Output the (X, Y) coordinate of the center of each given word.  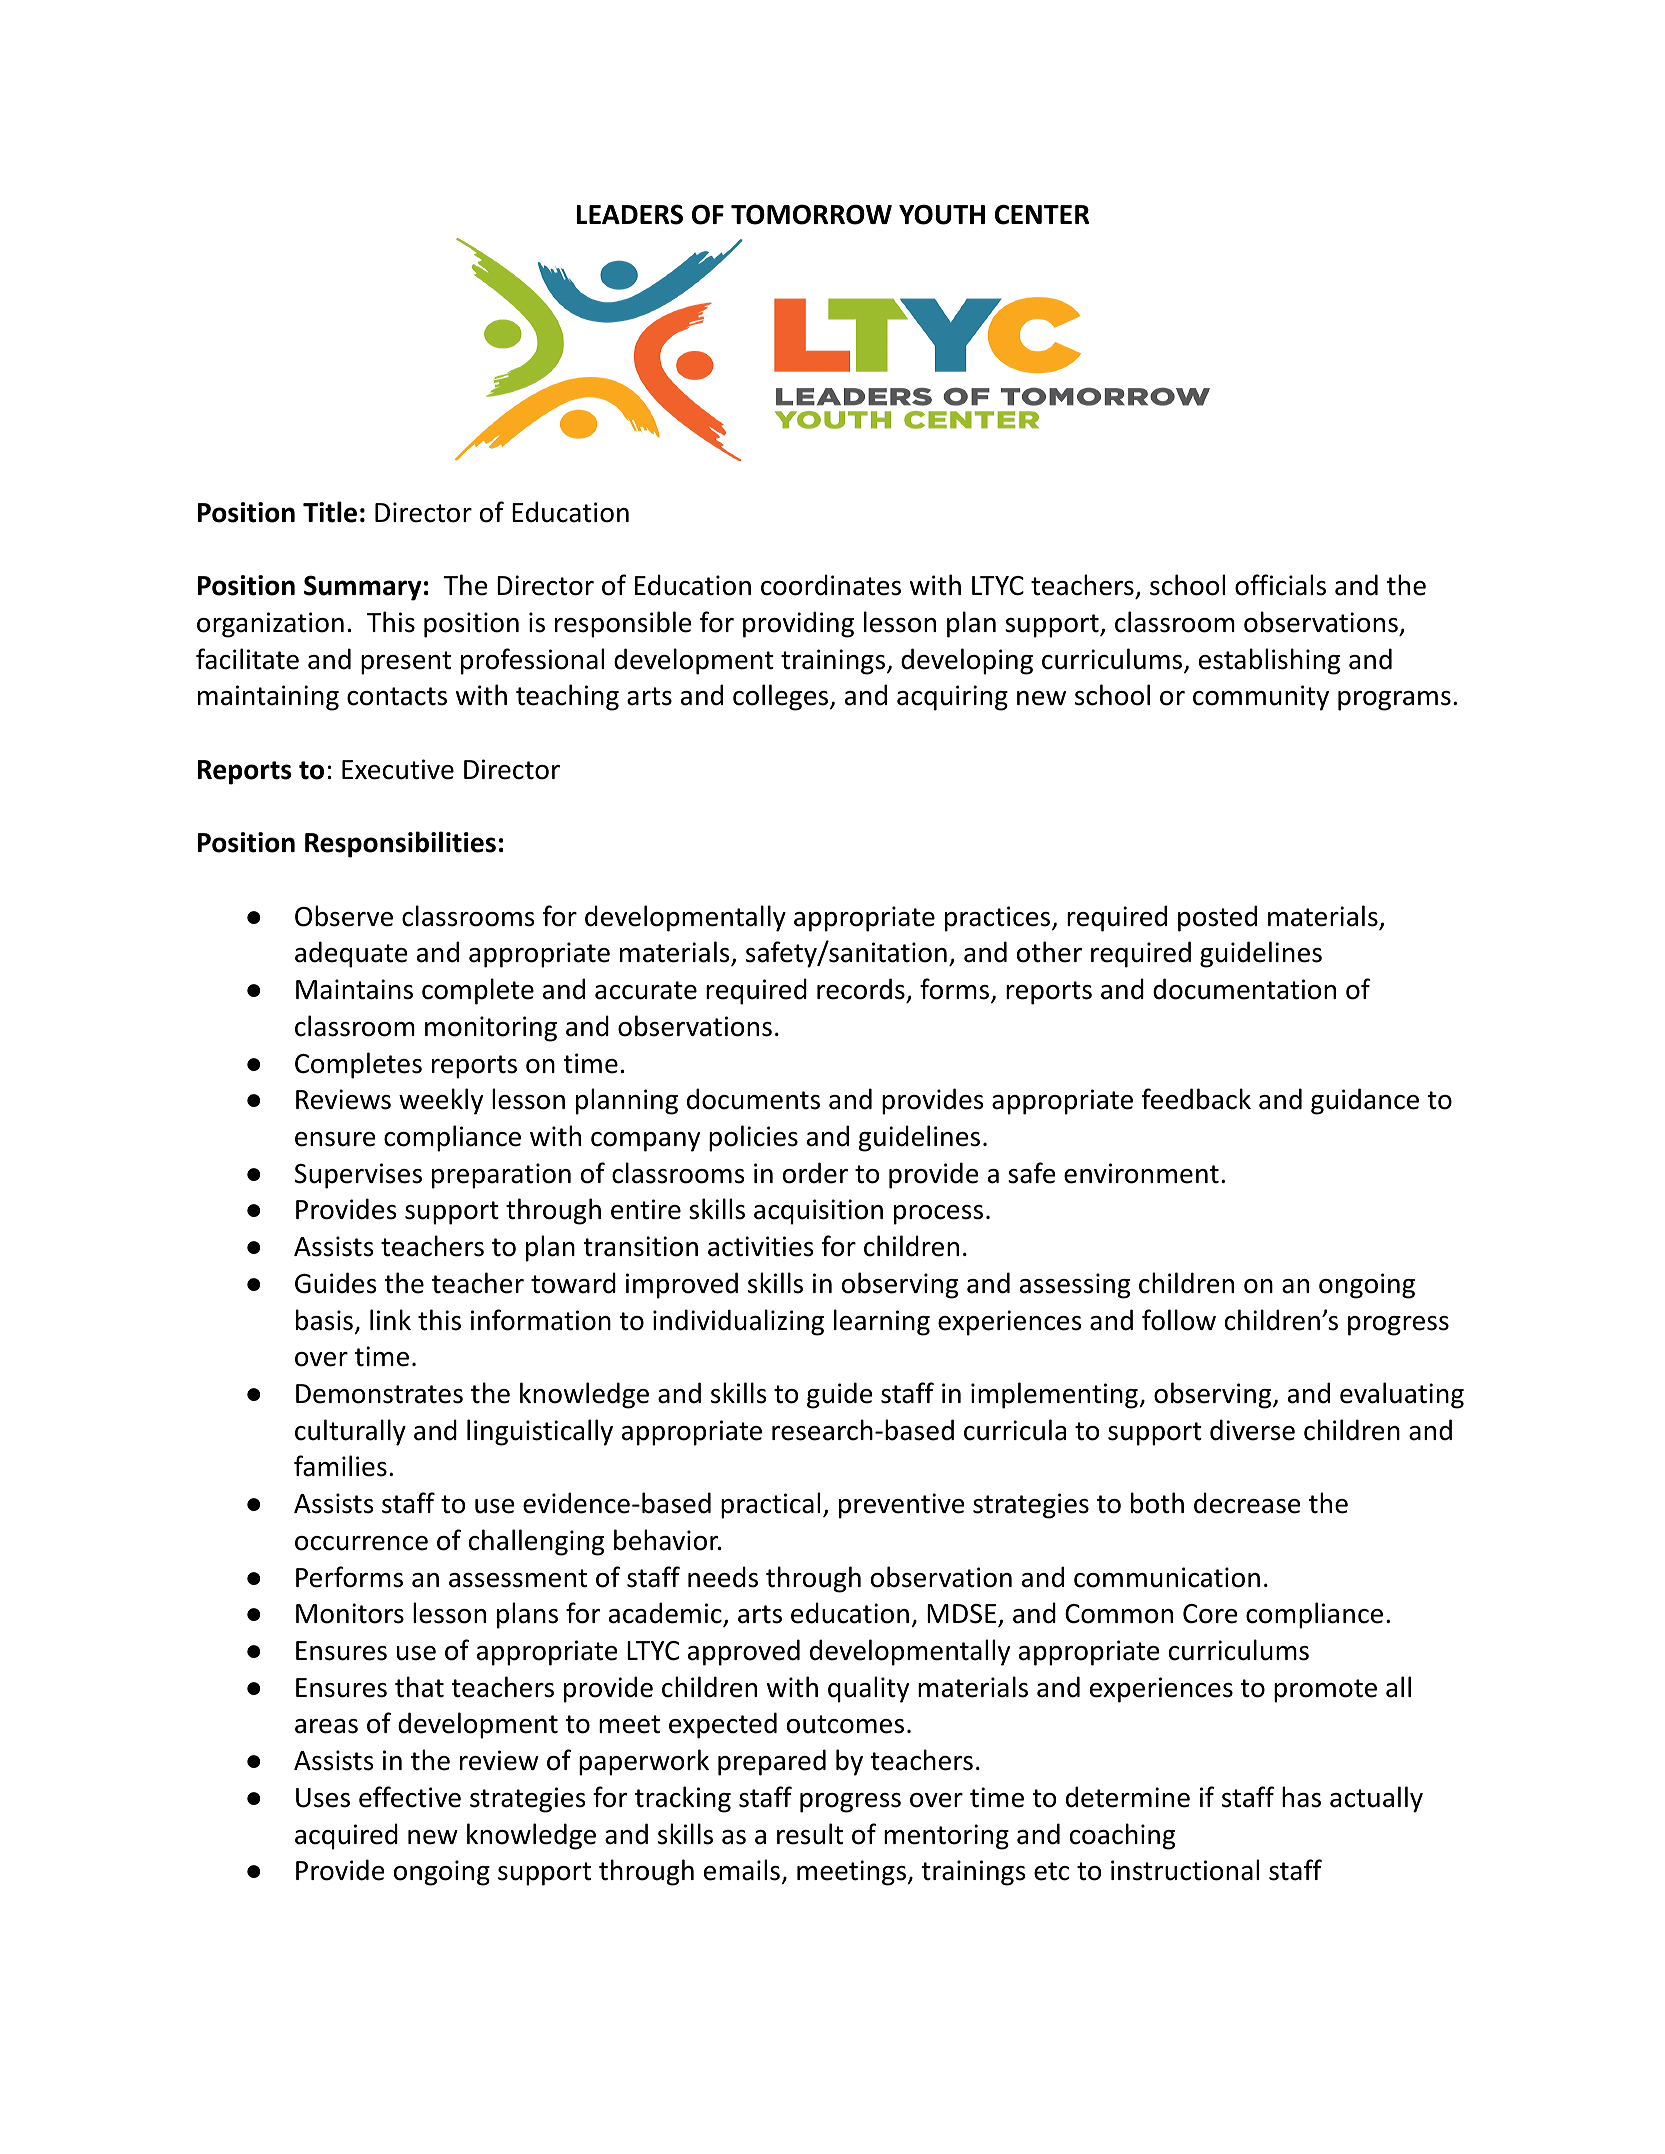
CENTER (1042, 214)
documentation (1244, 989)
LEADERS (630, 214)
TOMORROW (811, 214)
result (810, 1834)
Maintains (354, 989)
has (1301, 1797)
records (861, 989)
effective (410, 1797)
